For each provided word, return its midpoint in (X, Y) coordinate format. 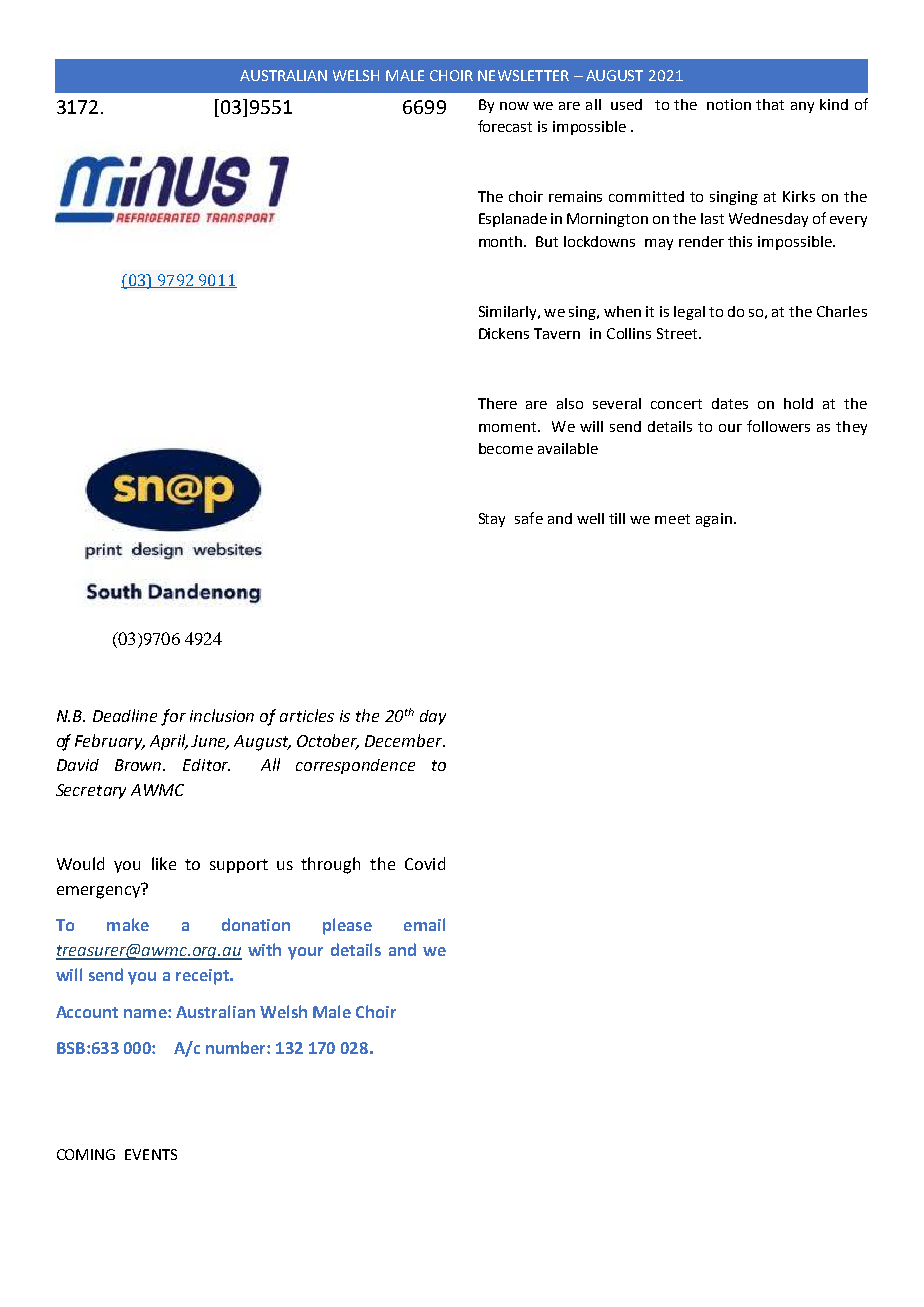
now (514, 106)
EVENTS (151, 1154)
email (424, 924)
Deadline (125, 715)
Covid (425, 863)
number (237, 1047)
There (497, 403)
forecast (505, 126)
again (714, 520)
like (164, 863)
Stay (492, 520)
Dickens (504, 333)
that (770, 104)
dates (730, 403)
